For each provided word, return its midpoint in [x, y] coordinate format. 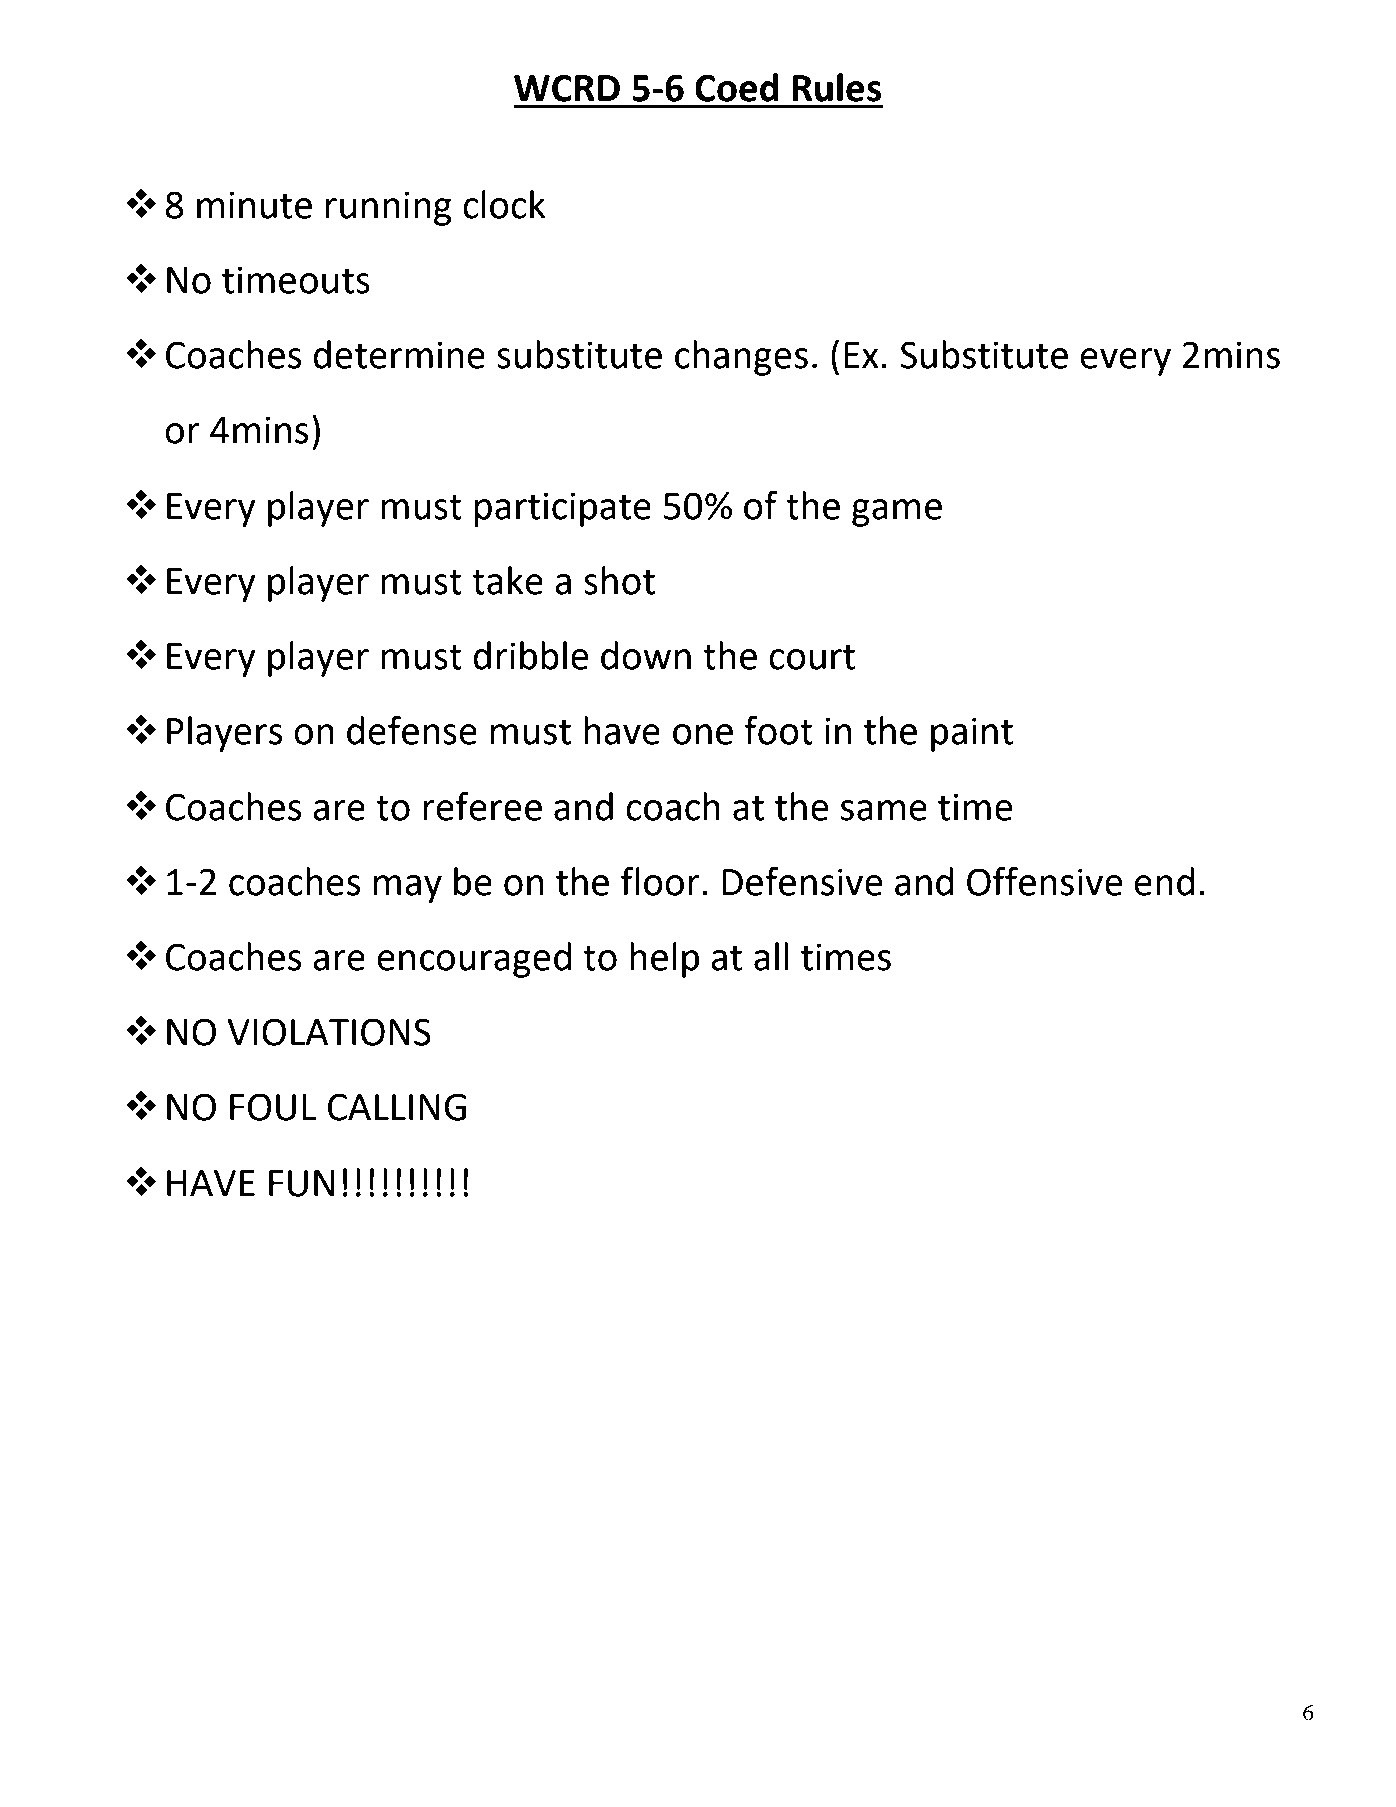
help [664, 960]
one [703, 734]
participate [563, 509]
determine [399, 354]
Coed [737, 87]
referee [482, 806]
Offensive [1045, 881]
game [897, 513]
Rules [837, 87]
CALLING [397, 1107]
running [389, 208]
